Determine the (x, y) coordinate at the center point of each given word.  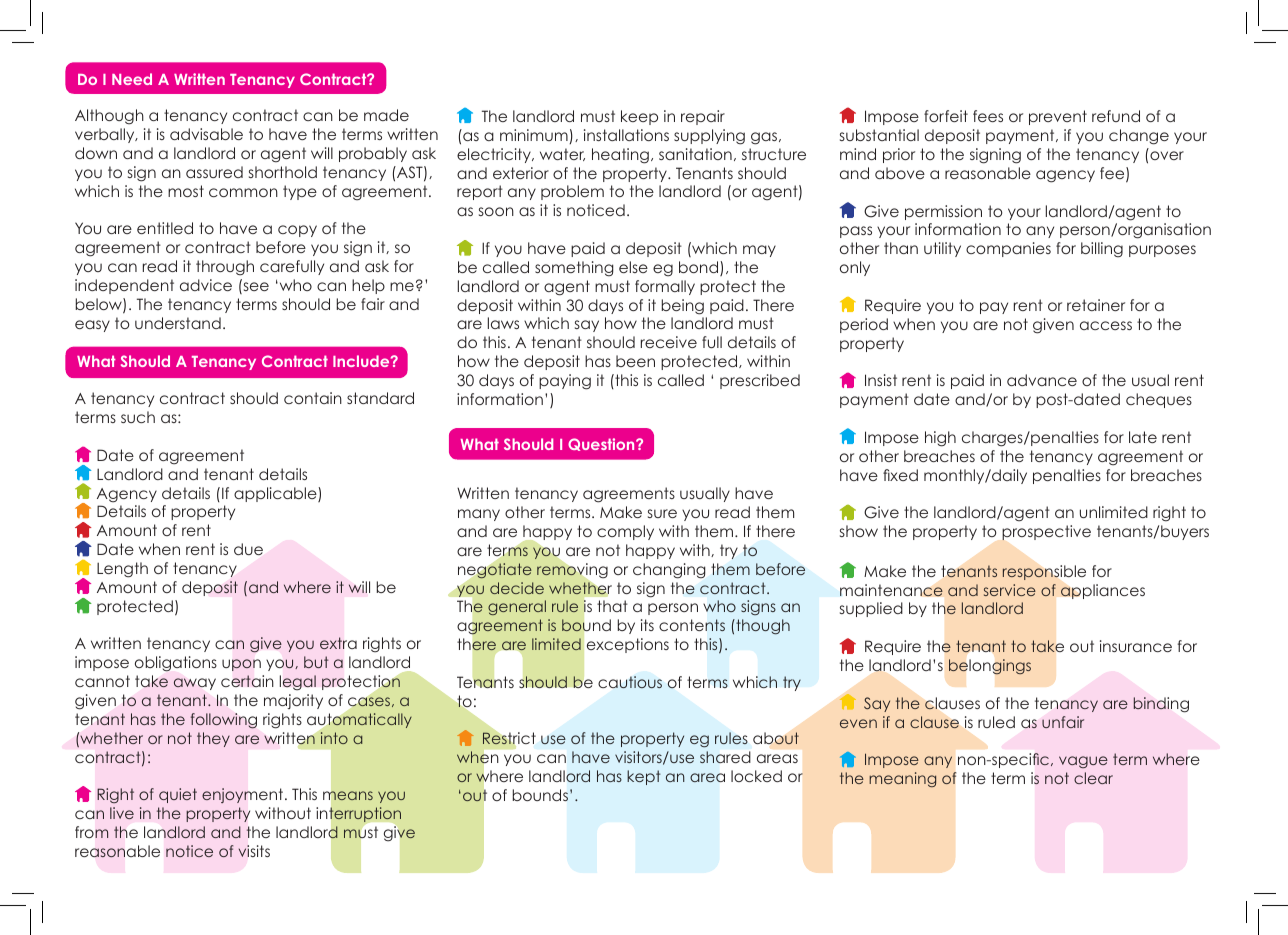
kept (644, 777)
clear (1093, 778)
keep (639, 117)
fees (988, 116)
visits (254, 851)
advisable (206, 134)
